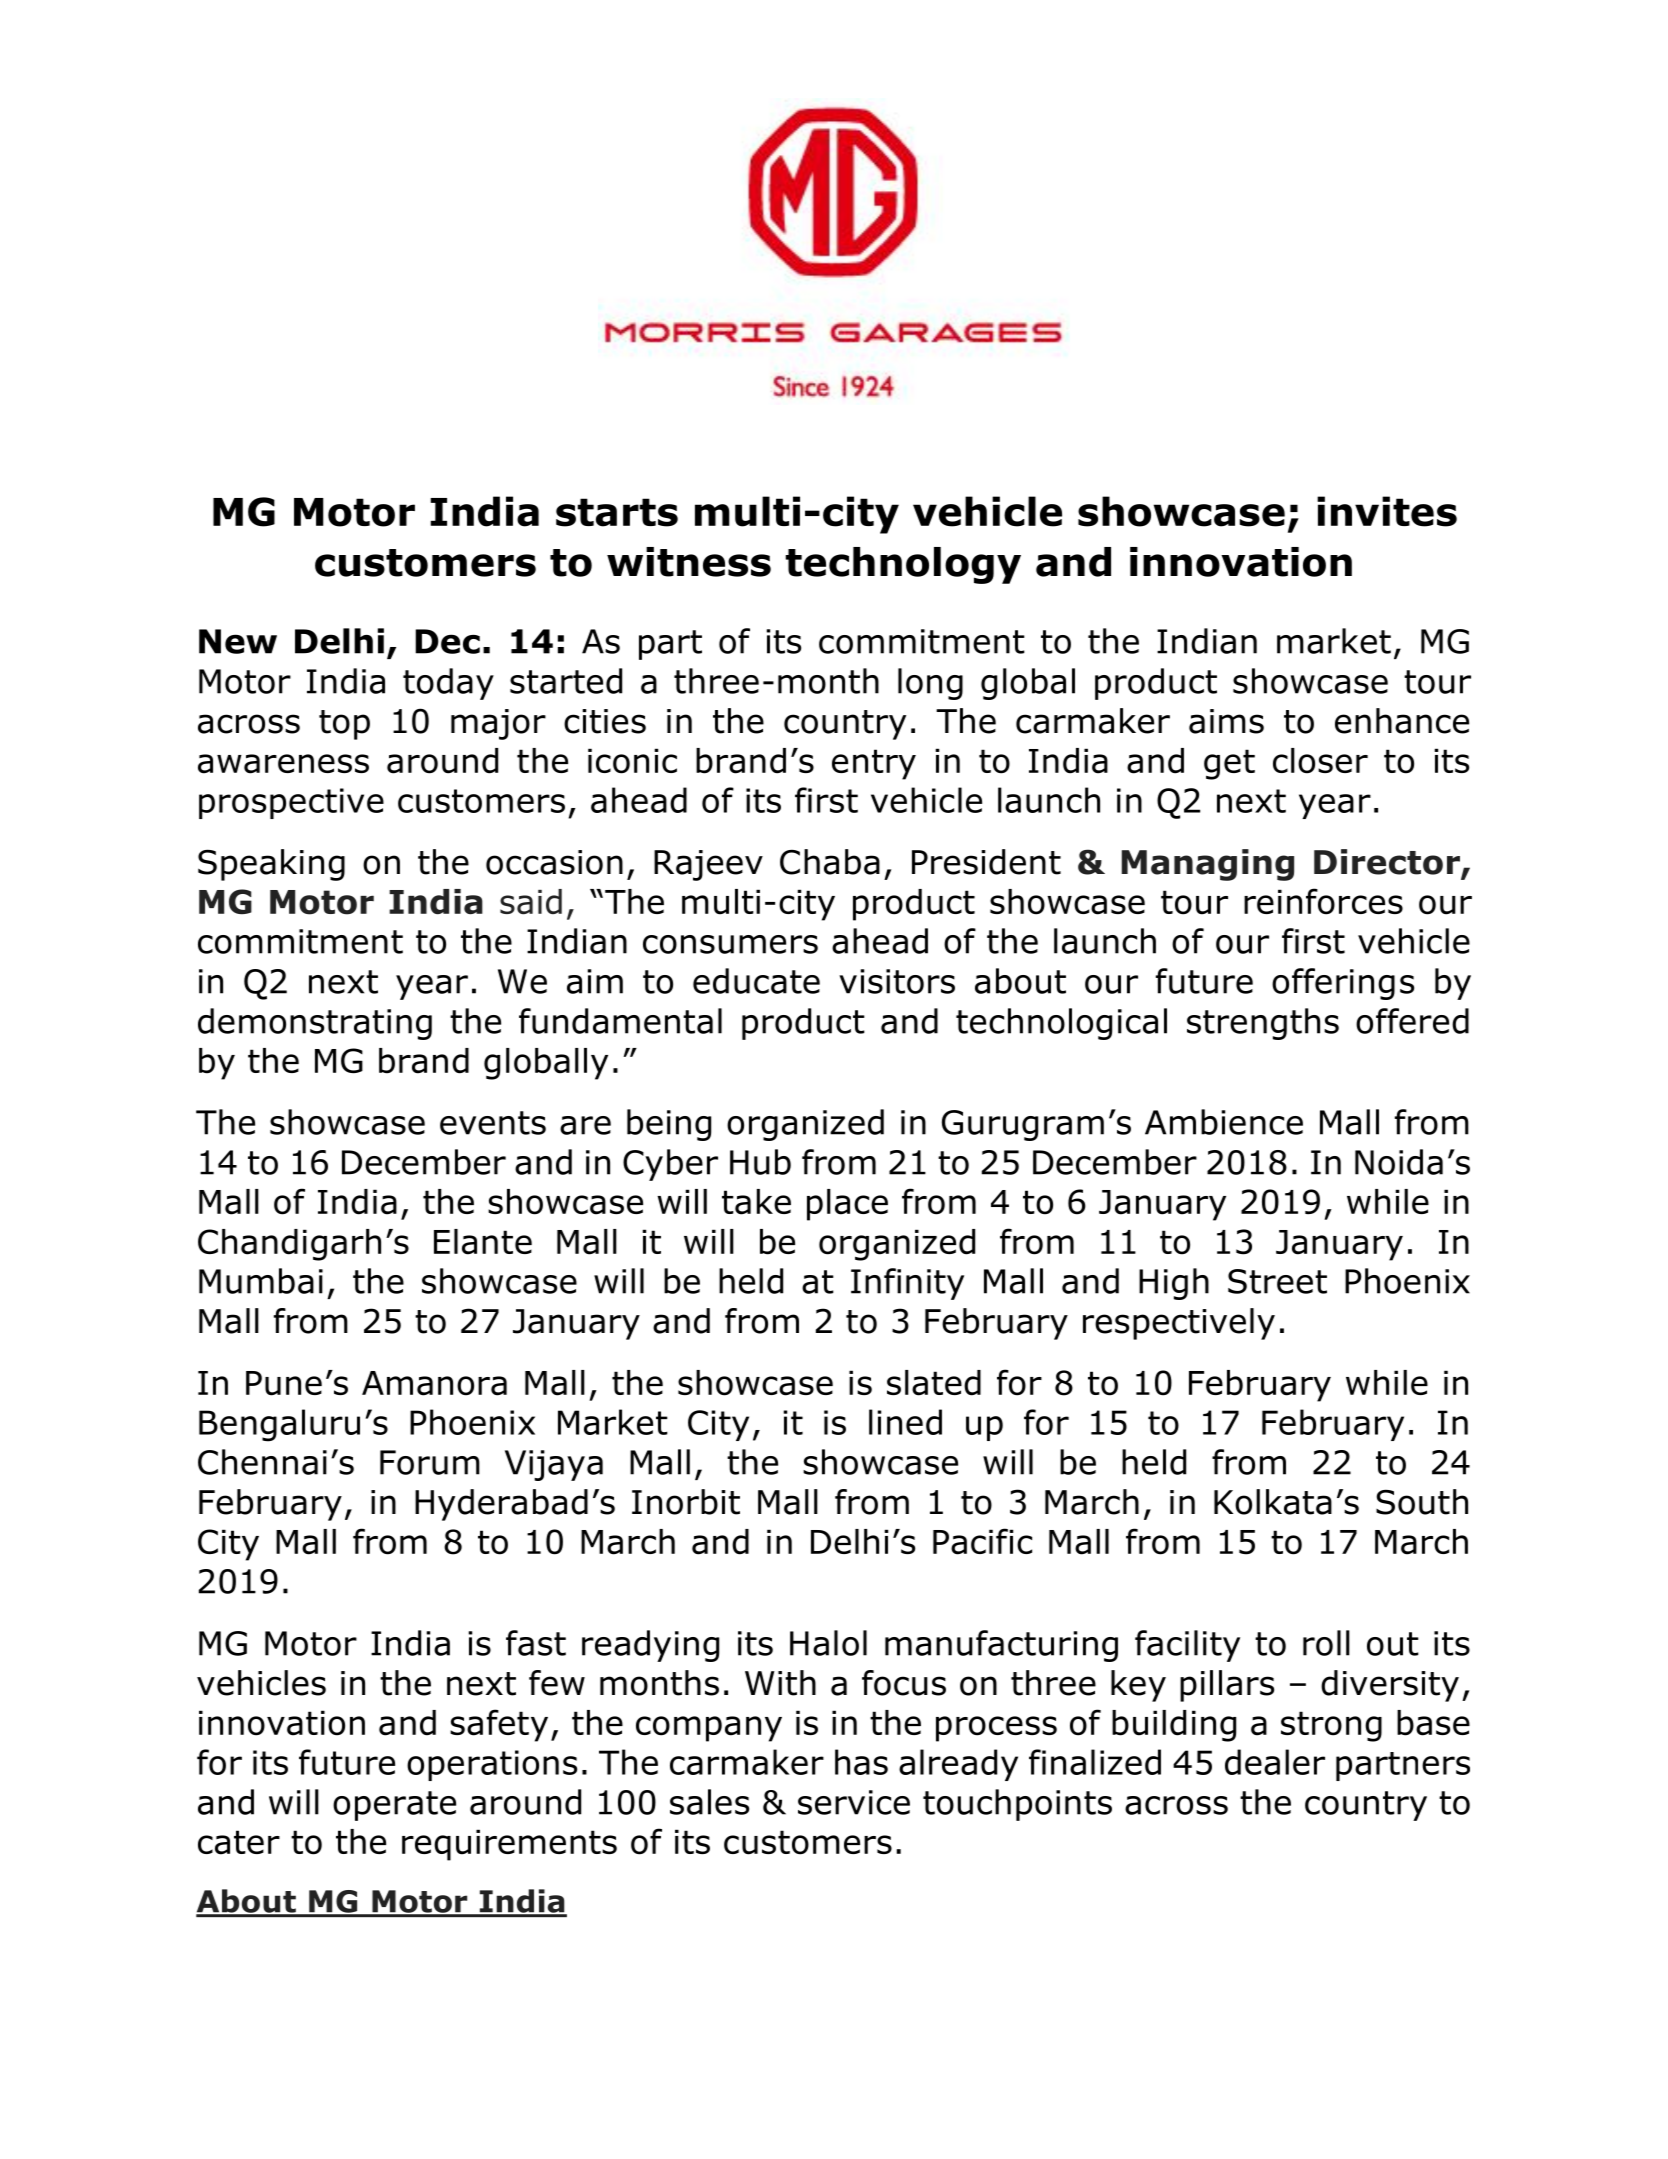  What do you see at coordinates (261, 1281) in the image?
I see `Mumbai` at bounding box center [261, 1281].
